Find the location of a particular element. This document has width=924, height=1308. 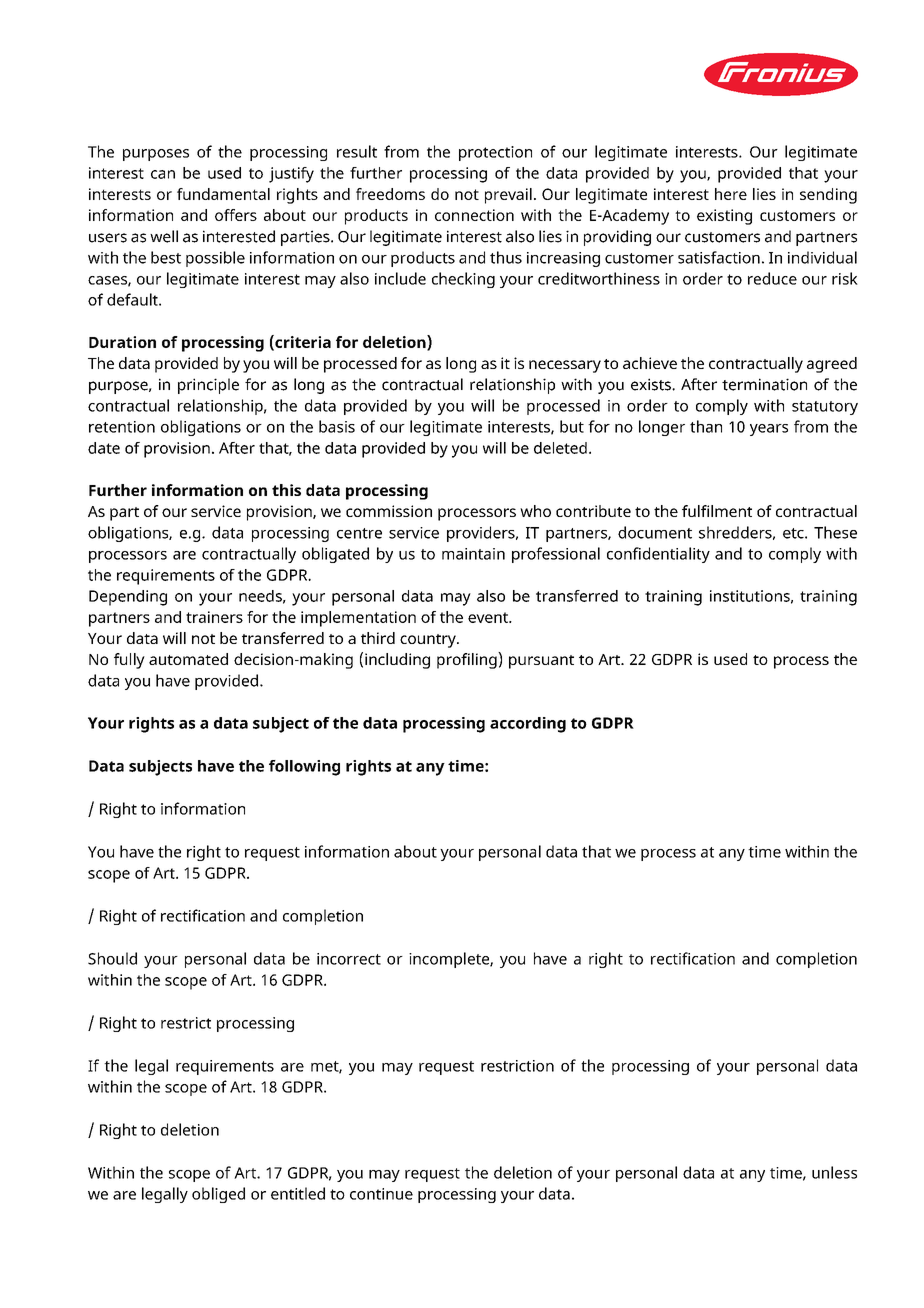

can is located at coordinates (163, 174).
